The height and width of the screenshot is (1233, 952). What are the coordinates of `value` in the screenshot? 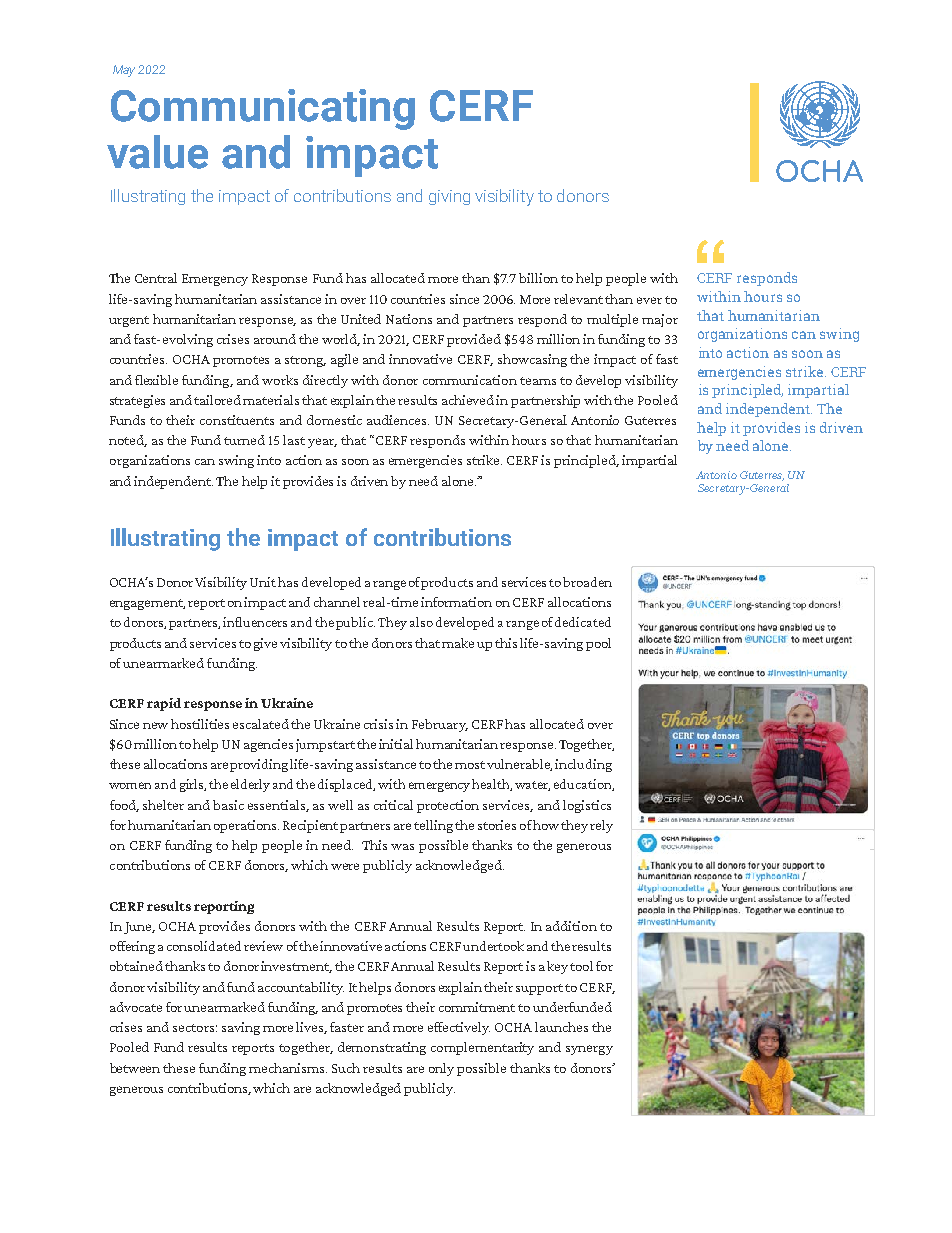 It's located at (157, 152).
